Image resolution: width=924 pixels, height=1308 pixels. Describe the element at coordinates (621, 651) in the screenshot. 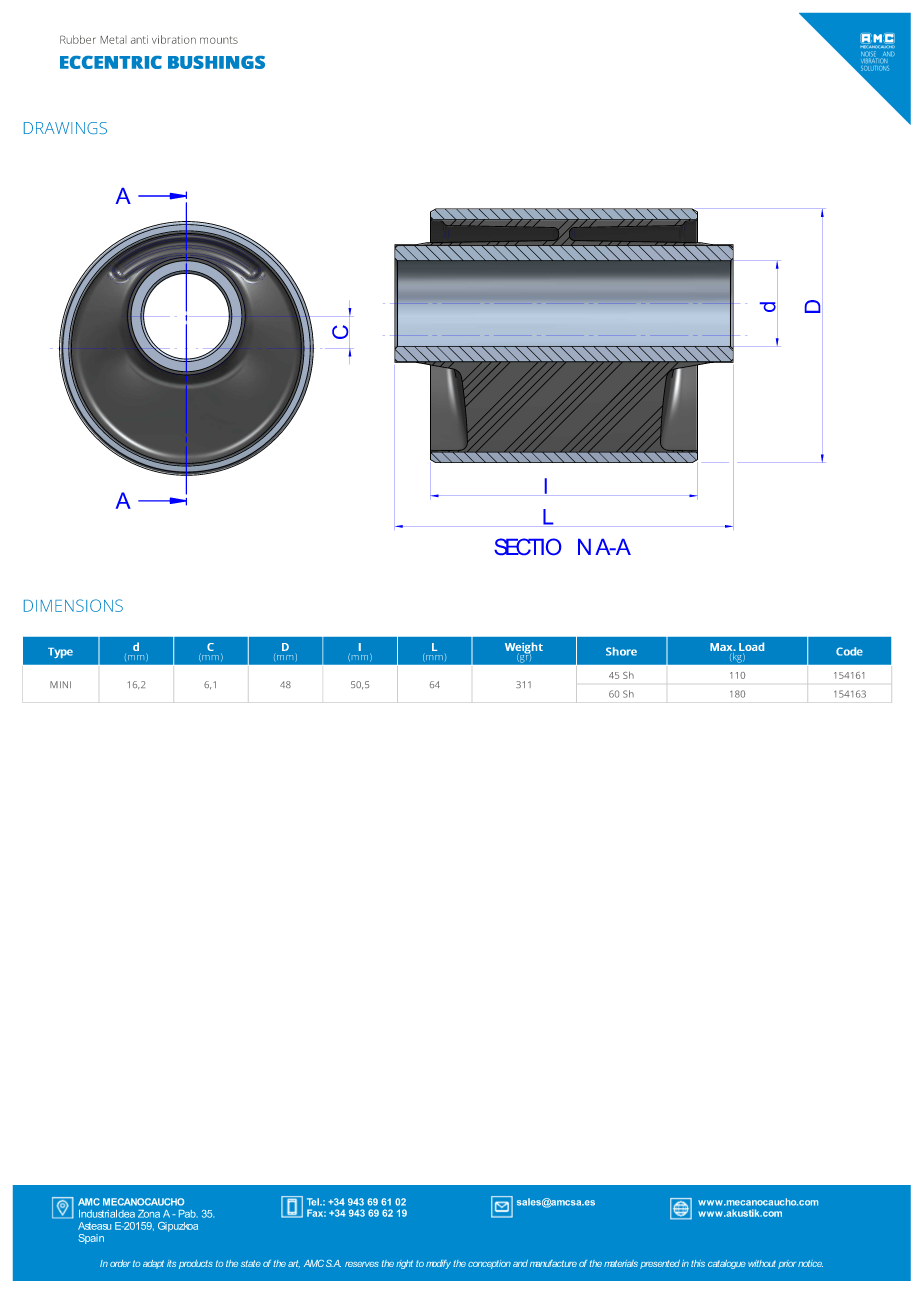

I see `Shore` at that location.
